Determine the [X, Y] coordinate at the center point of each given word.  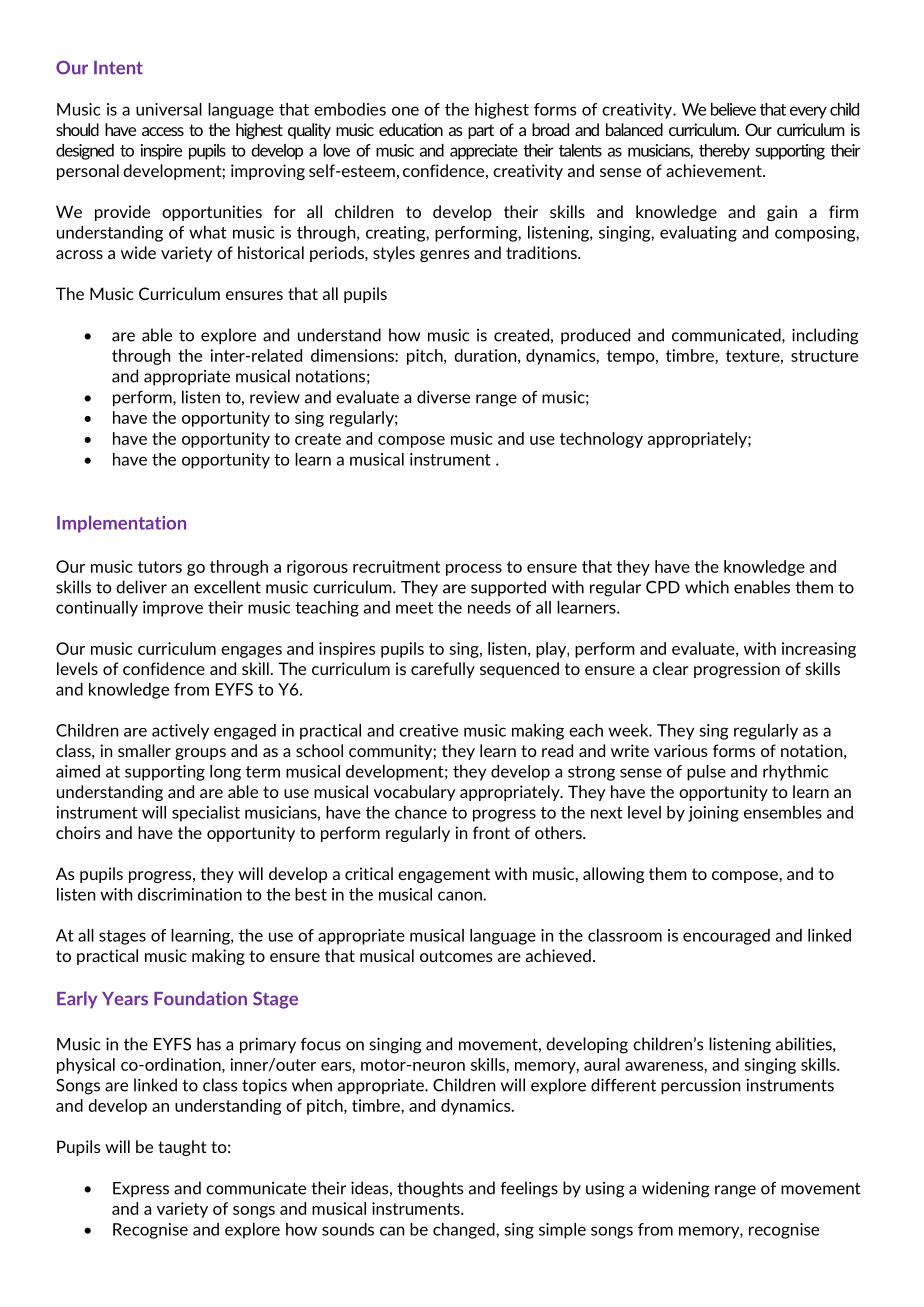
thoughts [430, 1189]
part [481, 131]
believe [733, 109]
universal [169, 109]
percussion [700, 1086]
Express [141, 1189]
